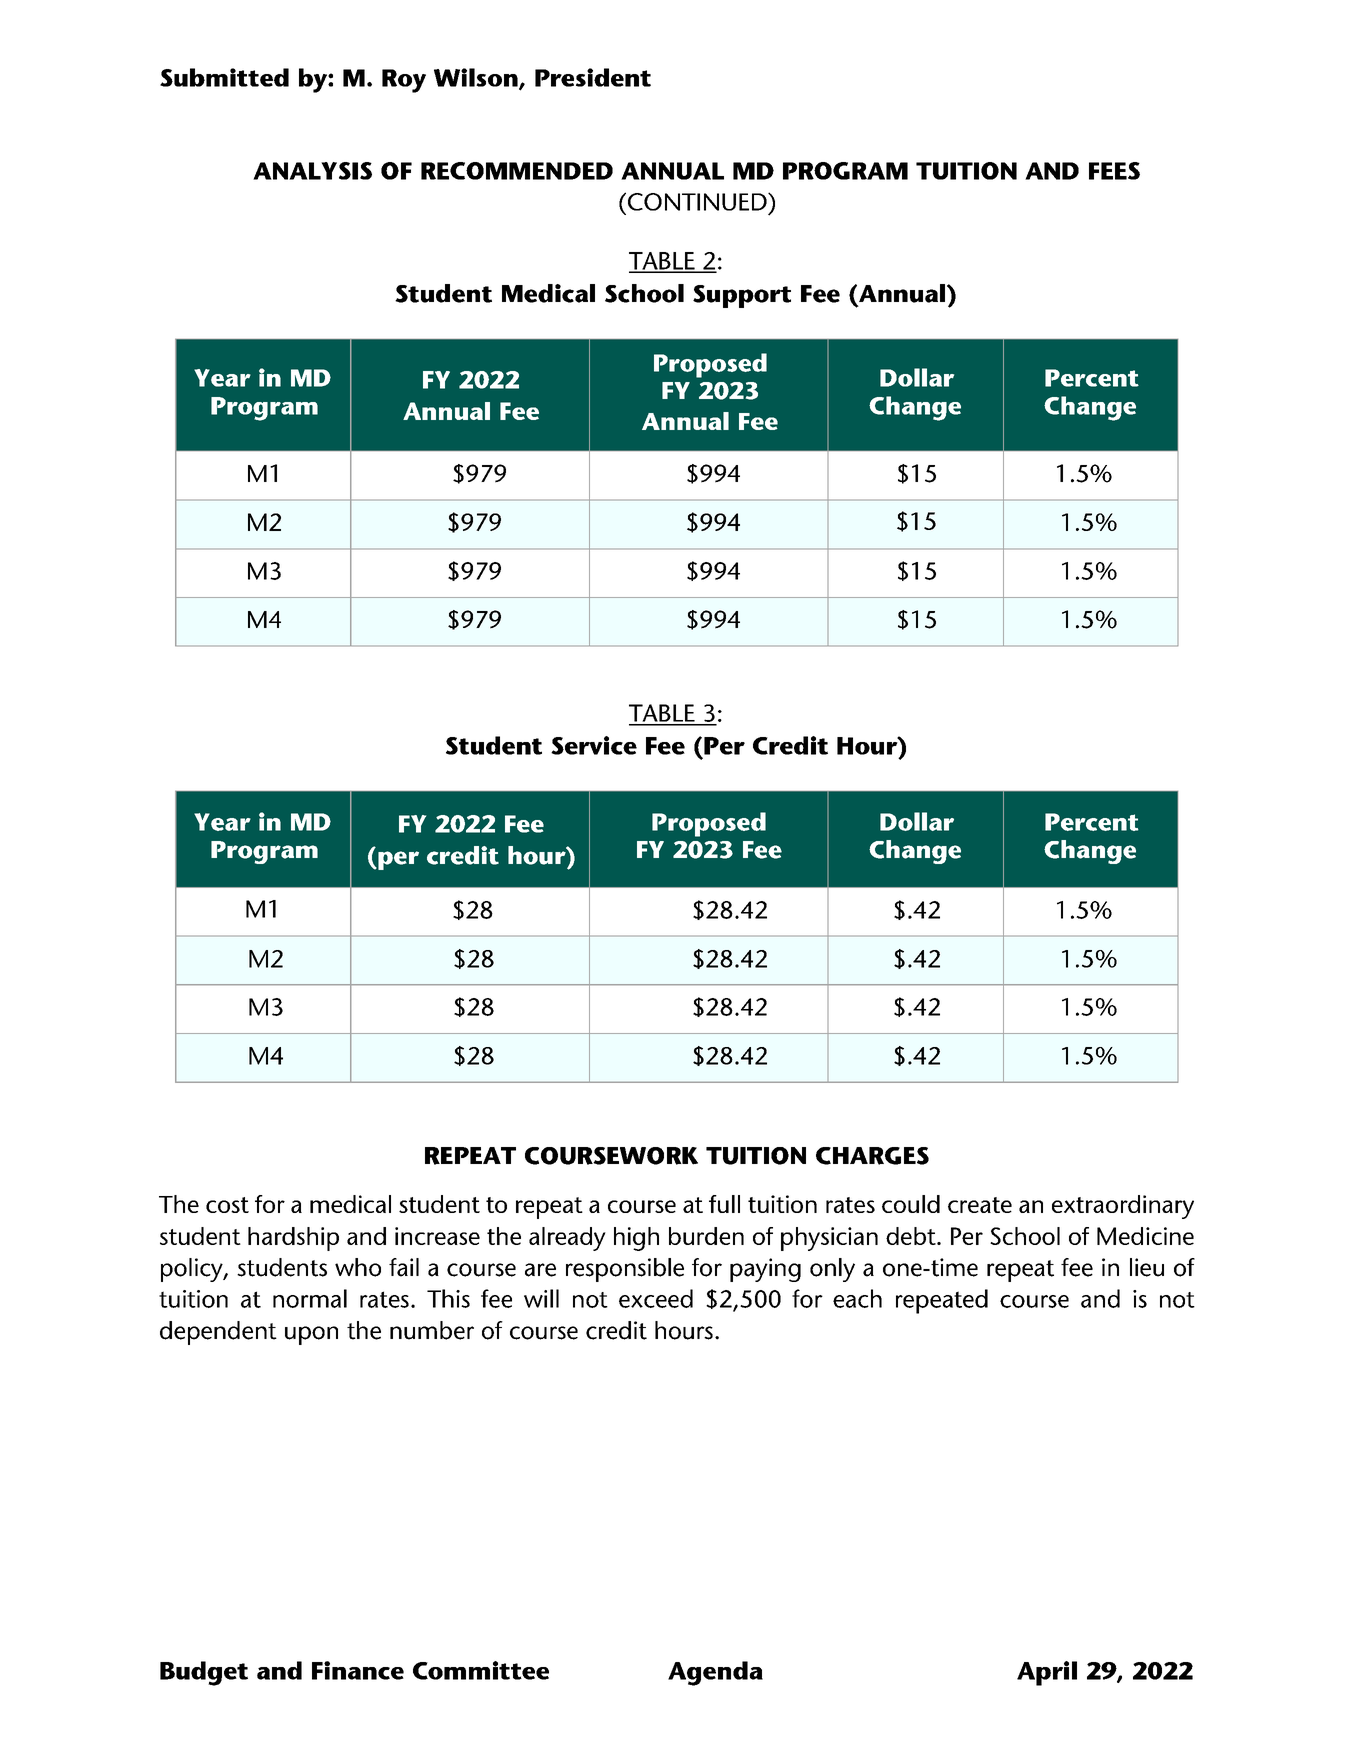 This screenshot has width=1352, height=1749. What do you see at coordinates (715, 1673) in the screenshot?
I see `Agenda` at bounding box center [715, 1673].
